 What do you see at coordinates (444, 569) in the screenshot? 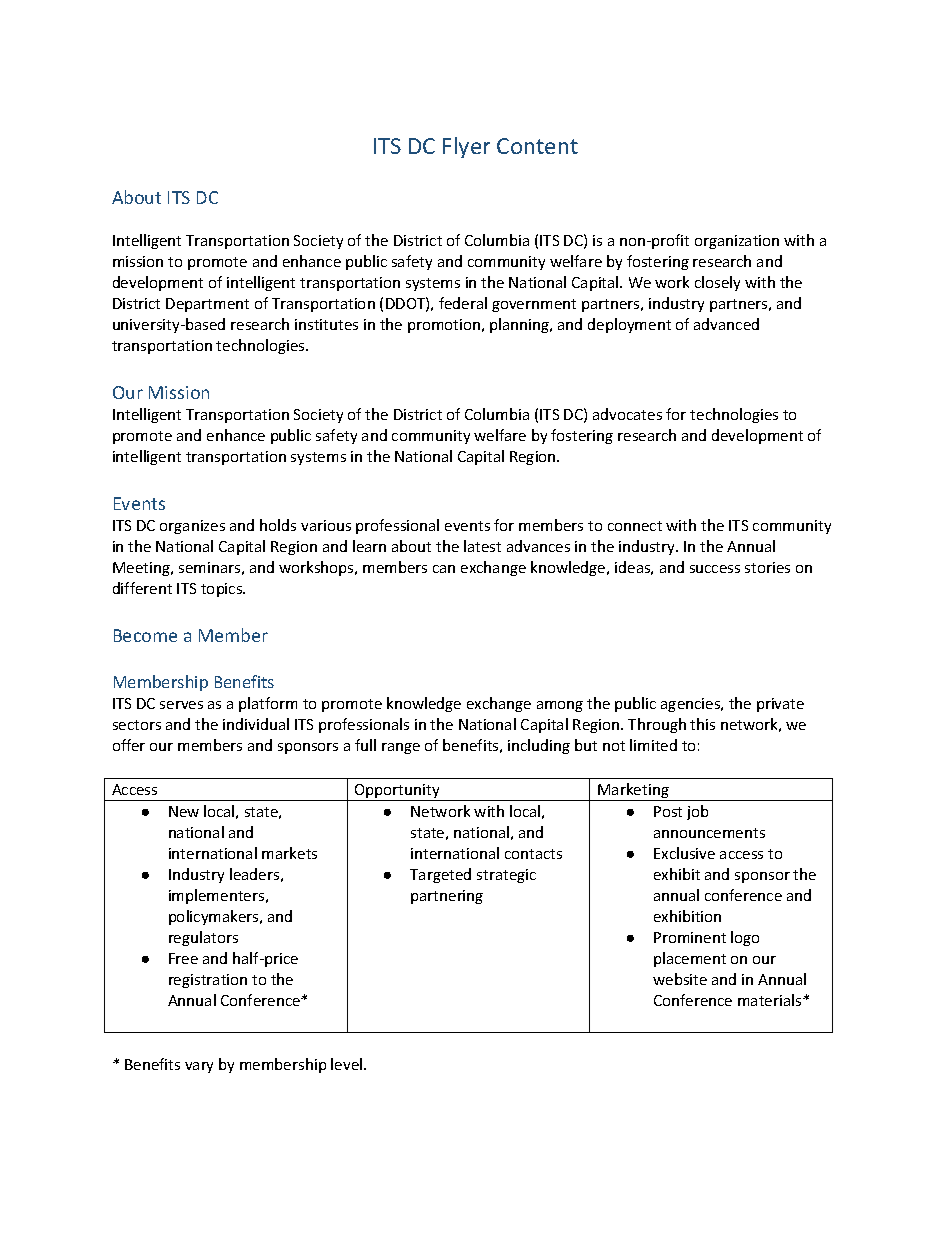
I see `can` at bounding box center [444, 569].
